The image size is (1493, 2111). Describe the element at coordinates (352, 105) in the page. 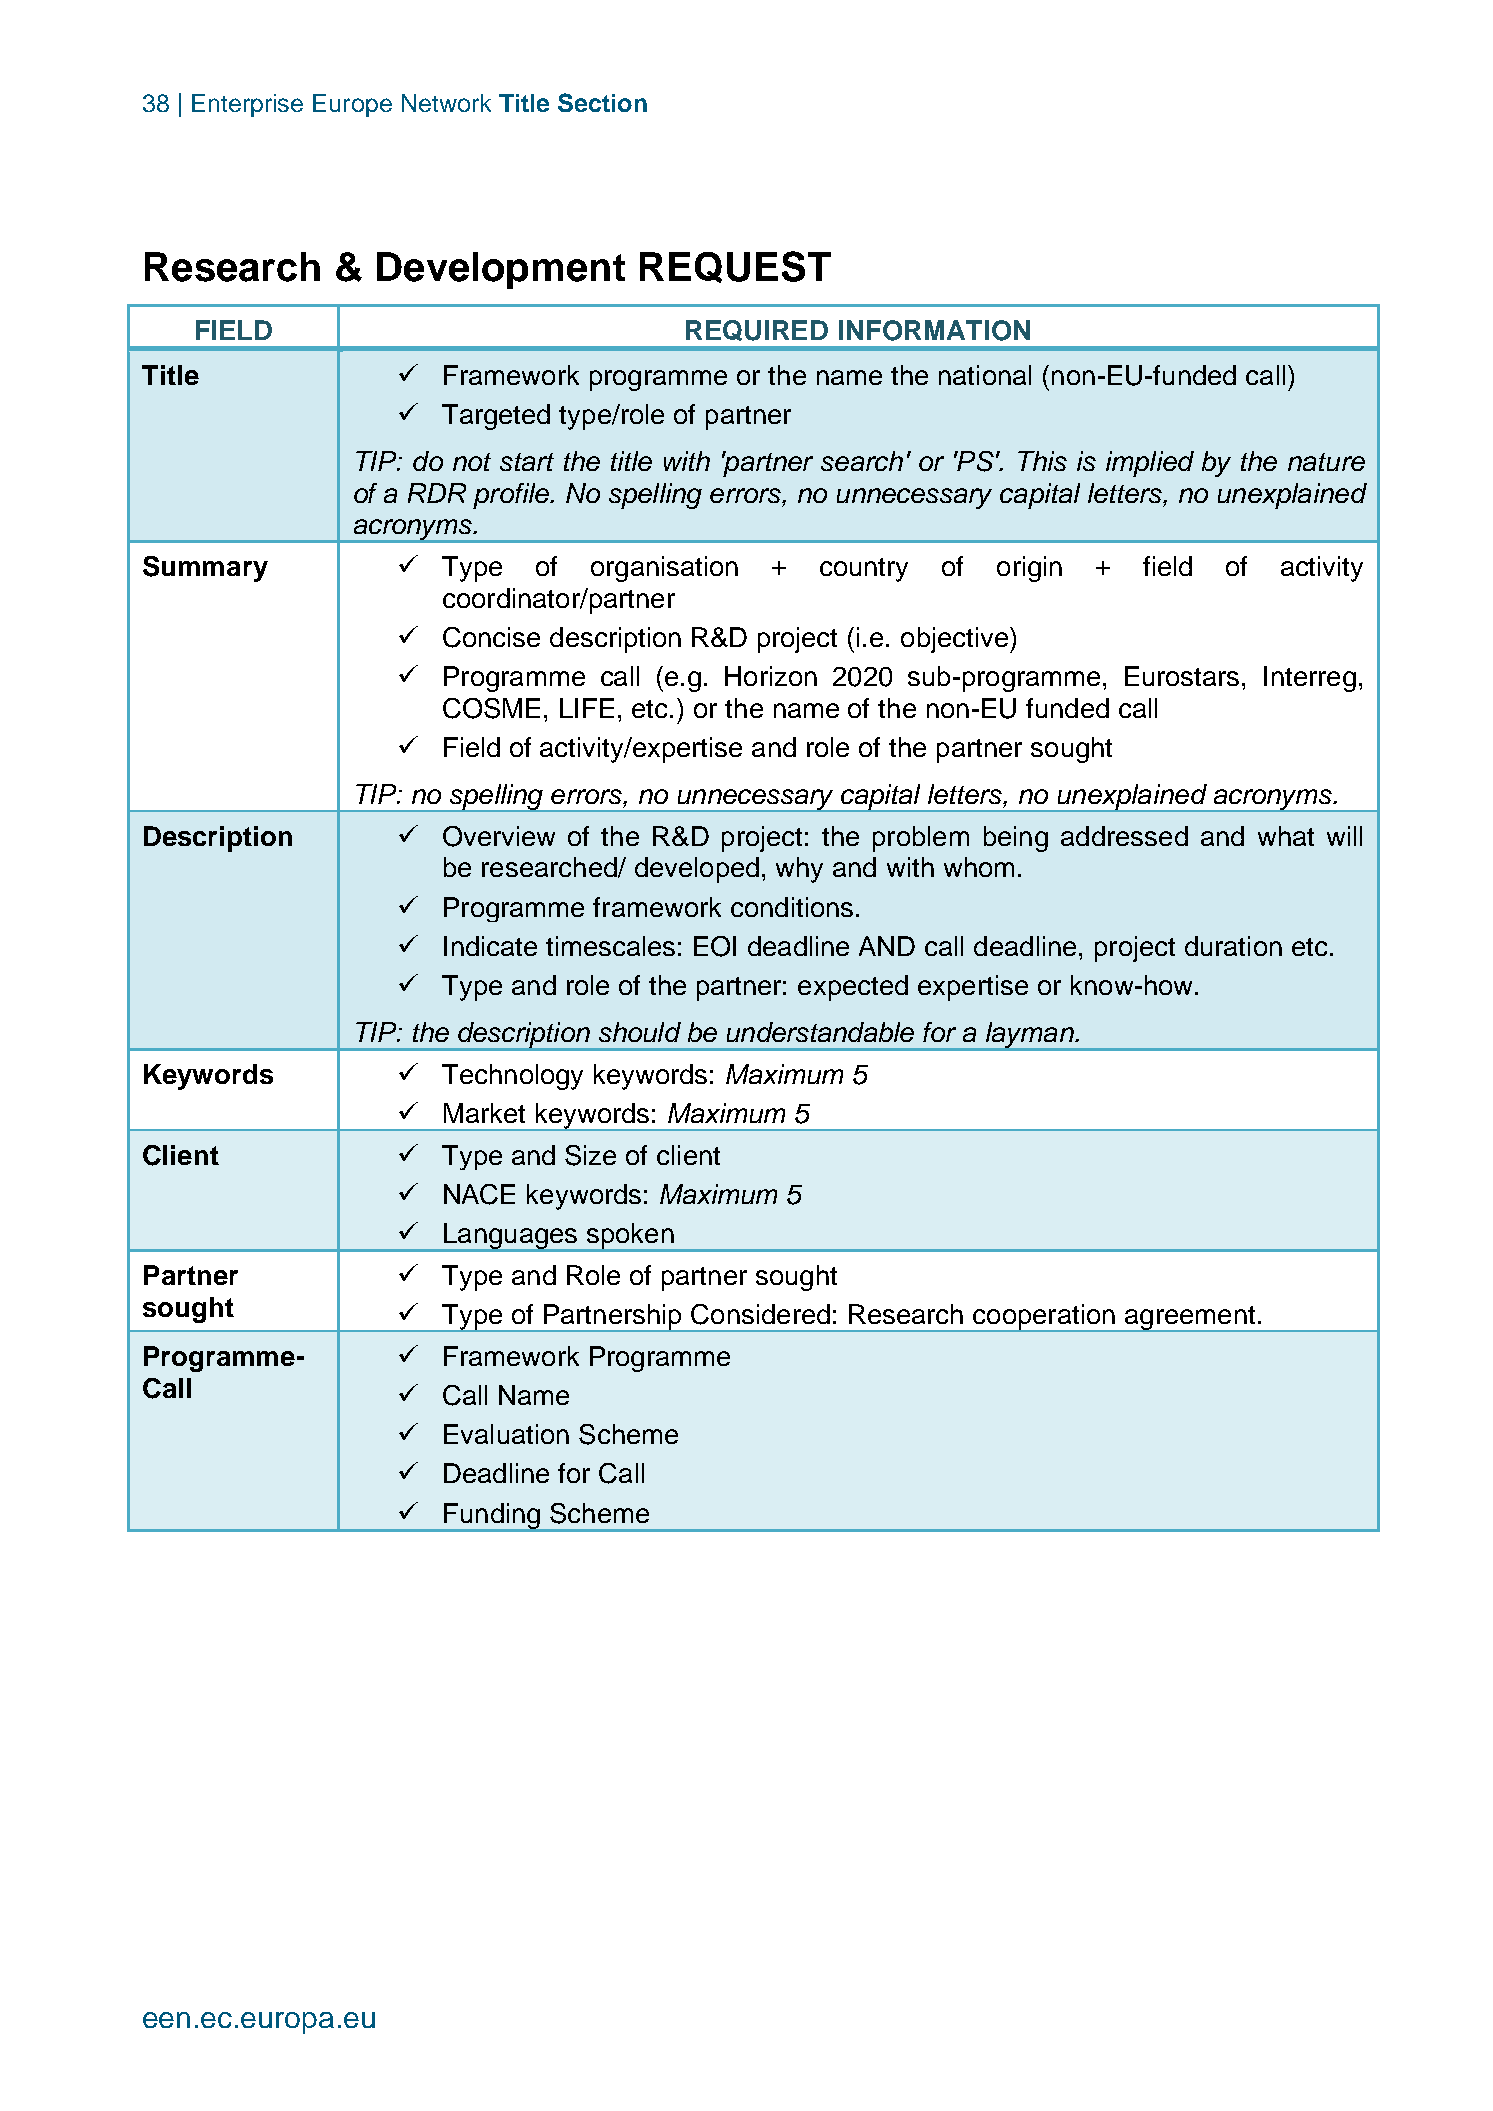

I see `Europe` at that location.
